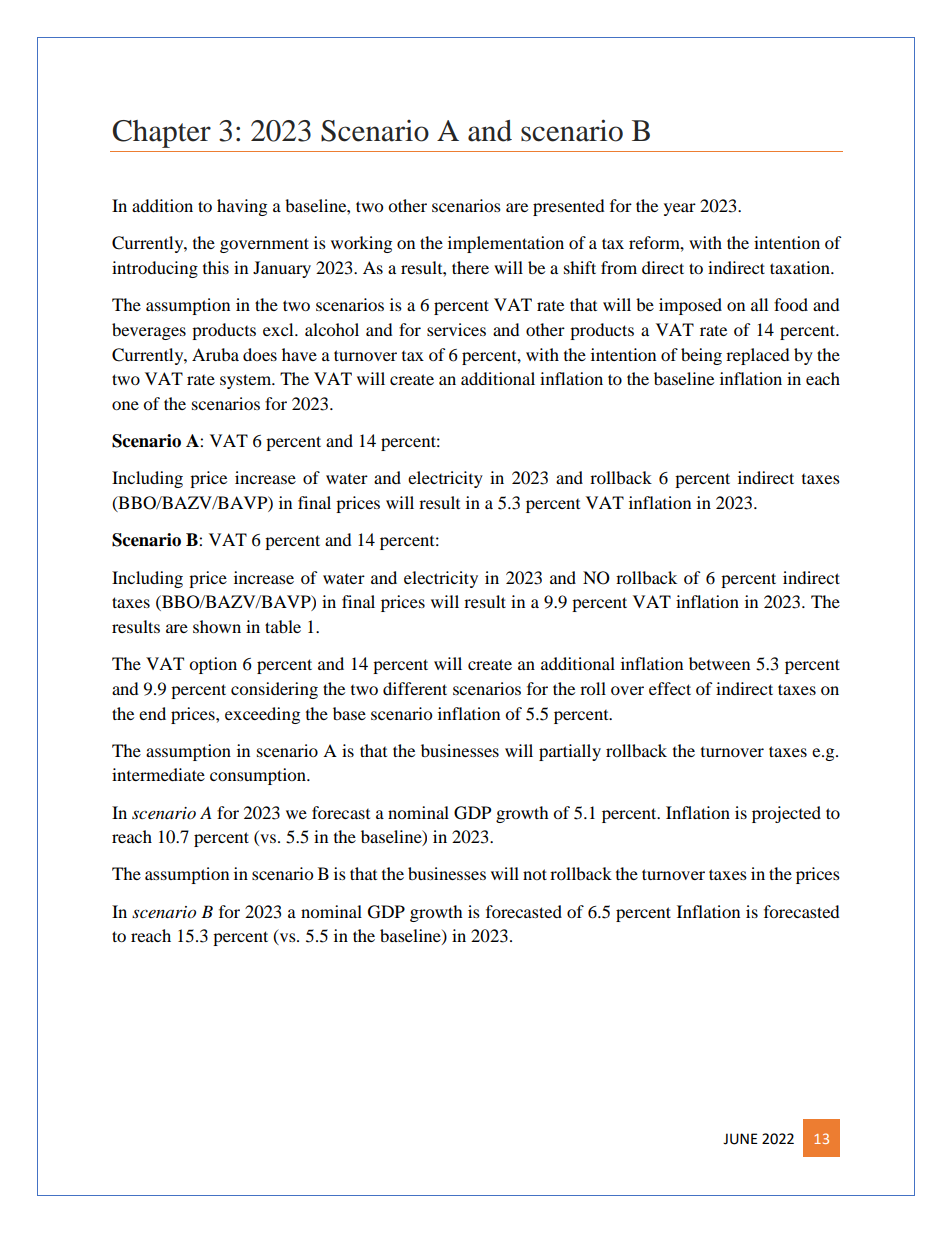 The width and height of the screenshot is (952, 1233). I want to click on implementation, so click(506, 244).
